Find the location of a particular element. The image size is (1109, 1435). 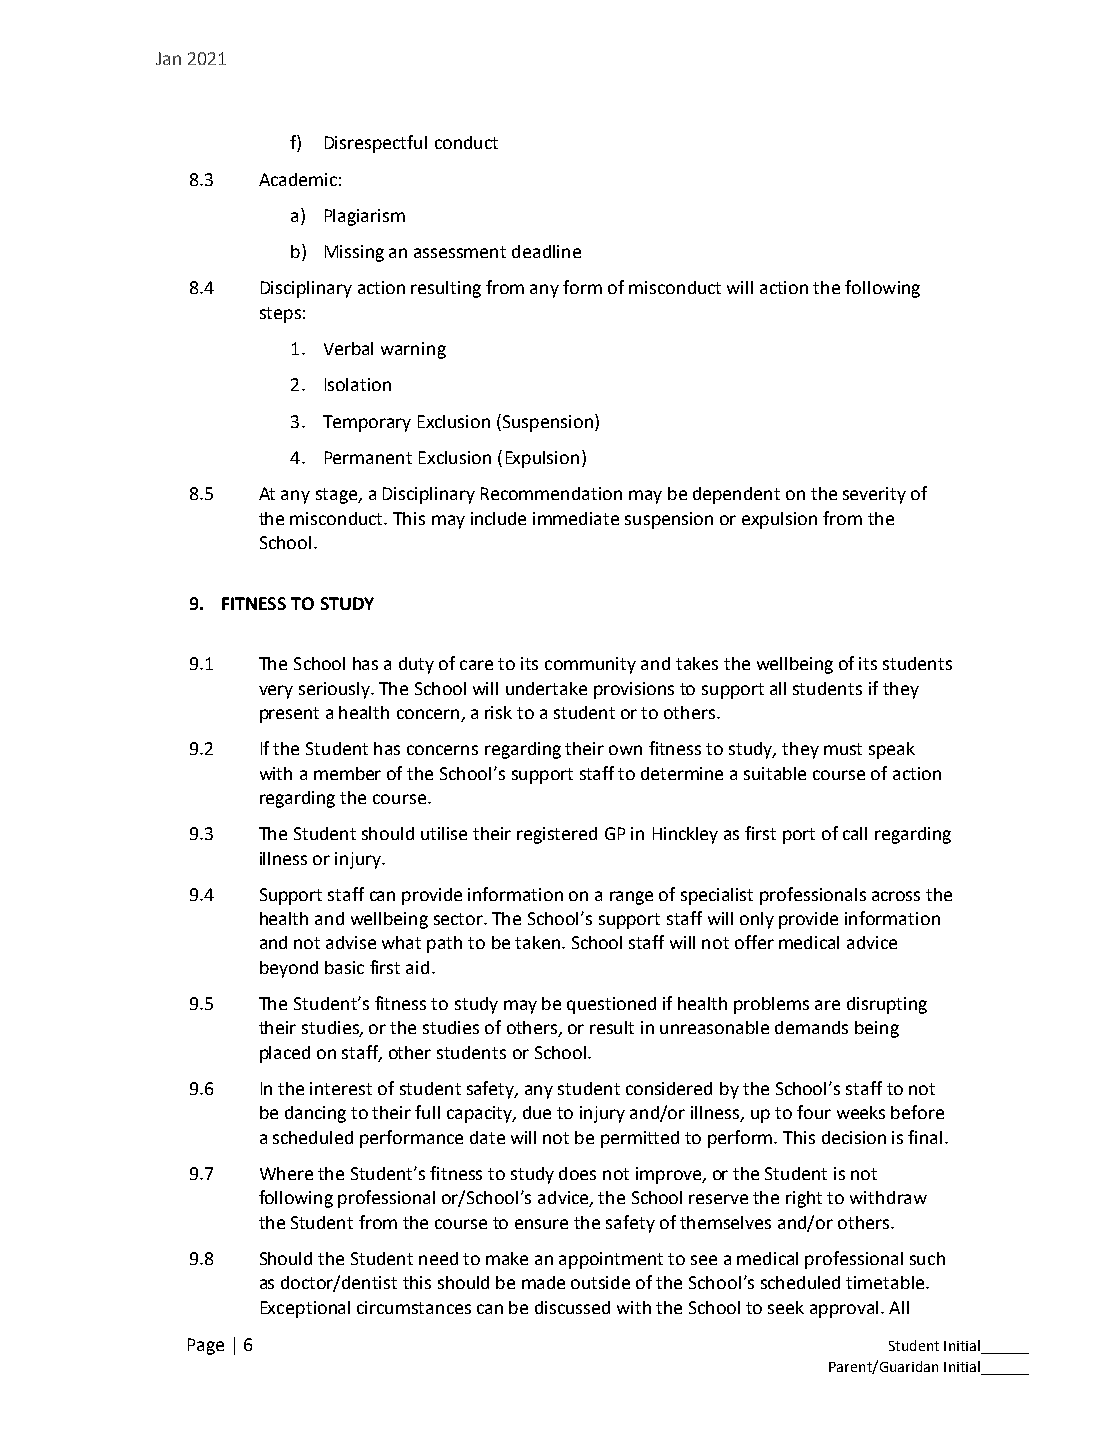

very is located at coordinates (276, 692).
